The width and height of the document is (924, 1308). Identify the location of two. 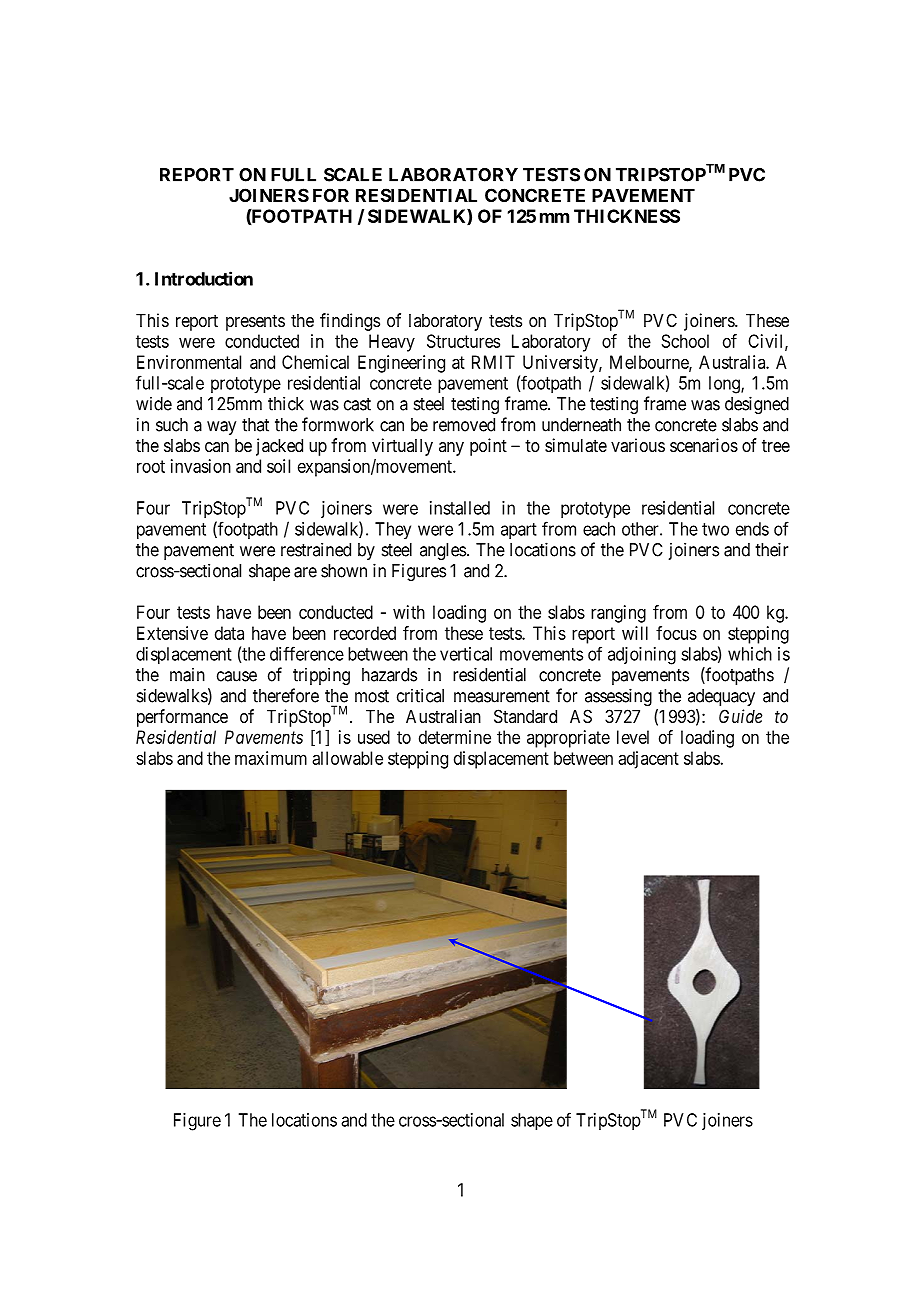
(715, 529).
